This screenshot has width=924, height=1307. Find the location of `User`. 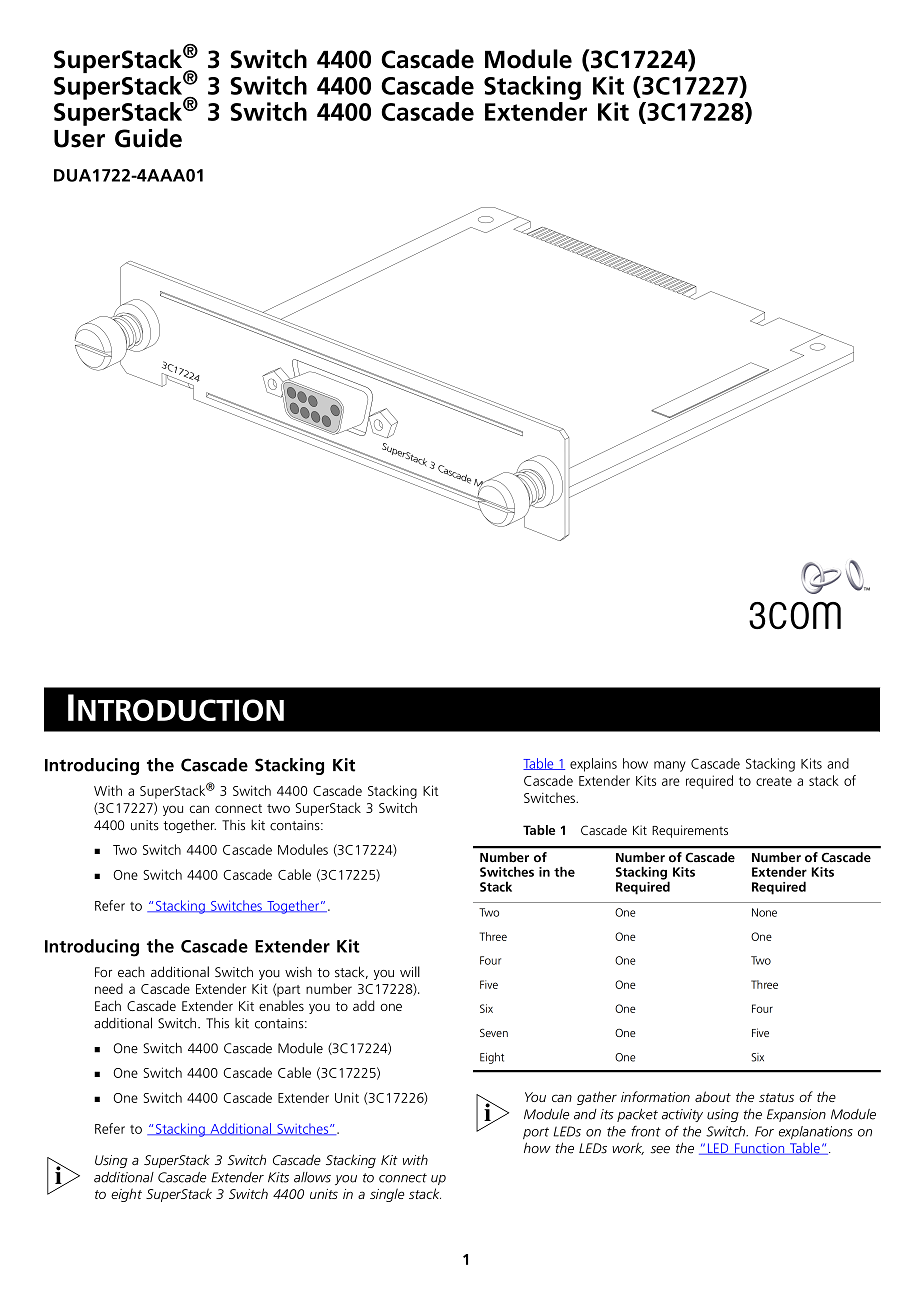

User is located at coordinates (79, 139).
